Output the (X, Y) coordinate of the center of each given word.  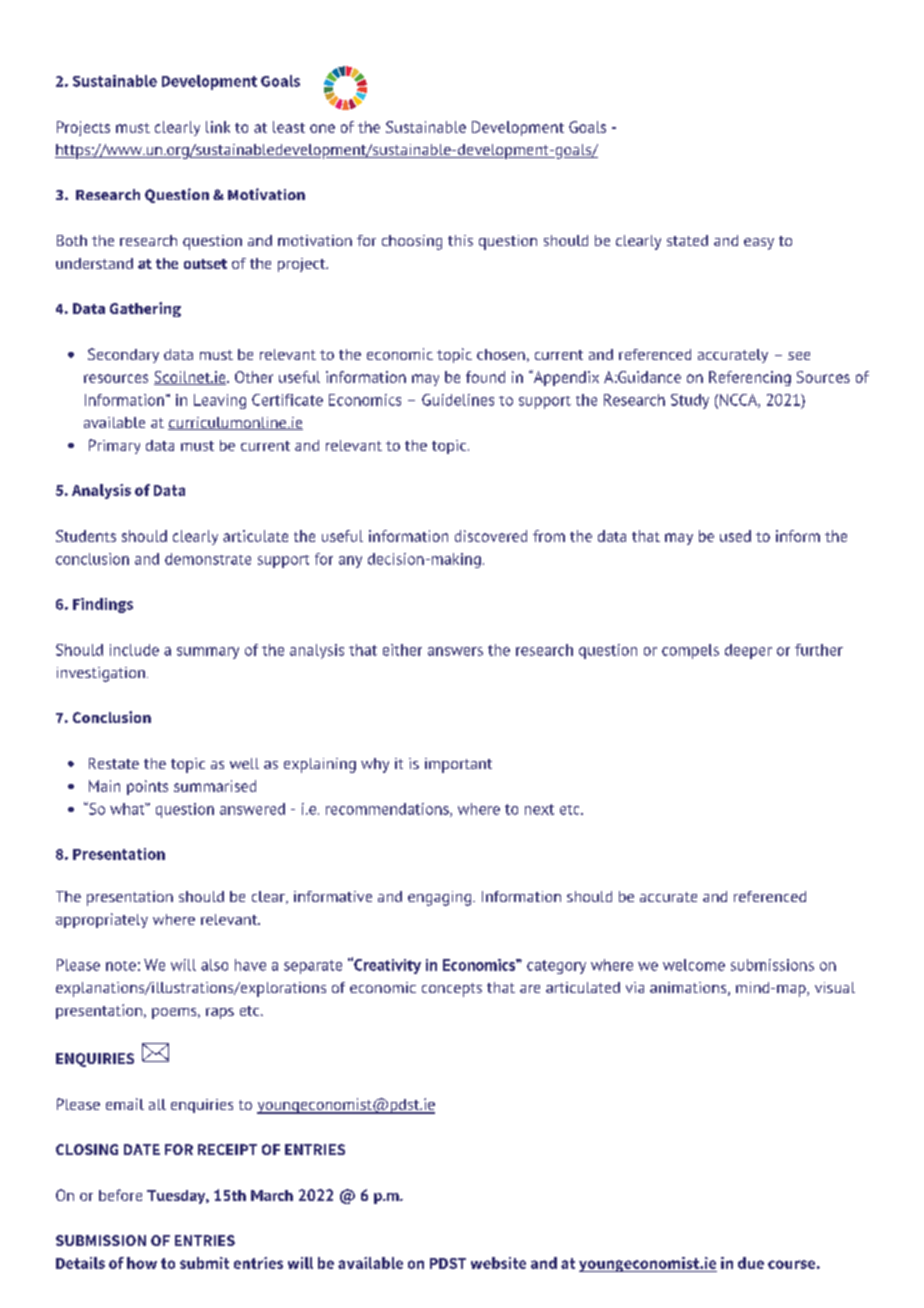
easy (759, 244)
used (735, 536)
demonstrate (208, 559)
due (751, 1263)
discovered (491, 536)
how (142, 1263)
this (460, 240)
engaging (441, 898)
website (498, 1263)
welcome (694, 965)
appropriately (102, 920)
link (218, 127)
